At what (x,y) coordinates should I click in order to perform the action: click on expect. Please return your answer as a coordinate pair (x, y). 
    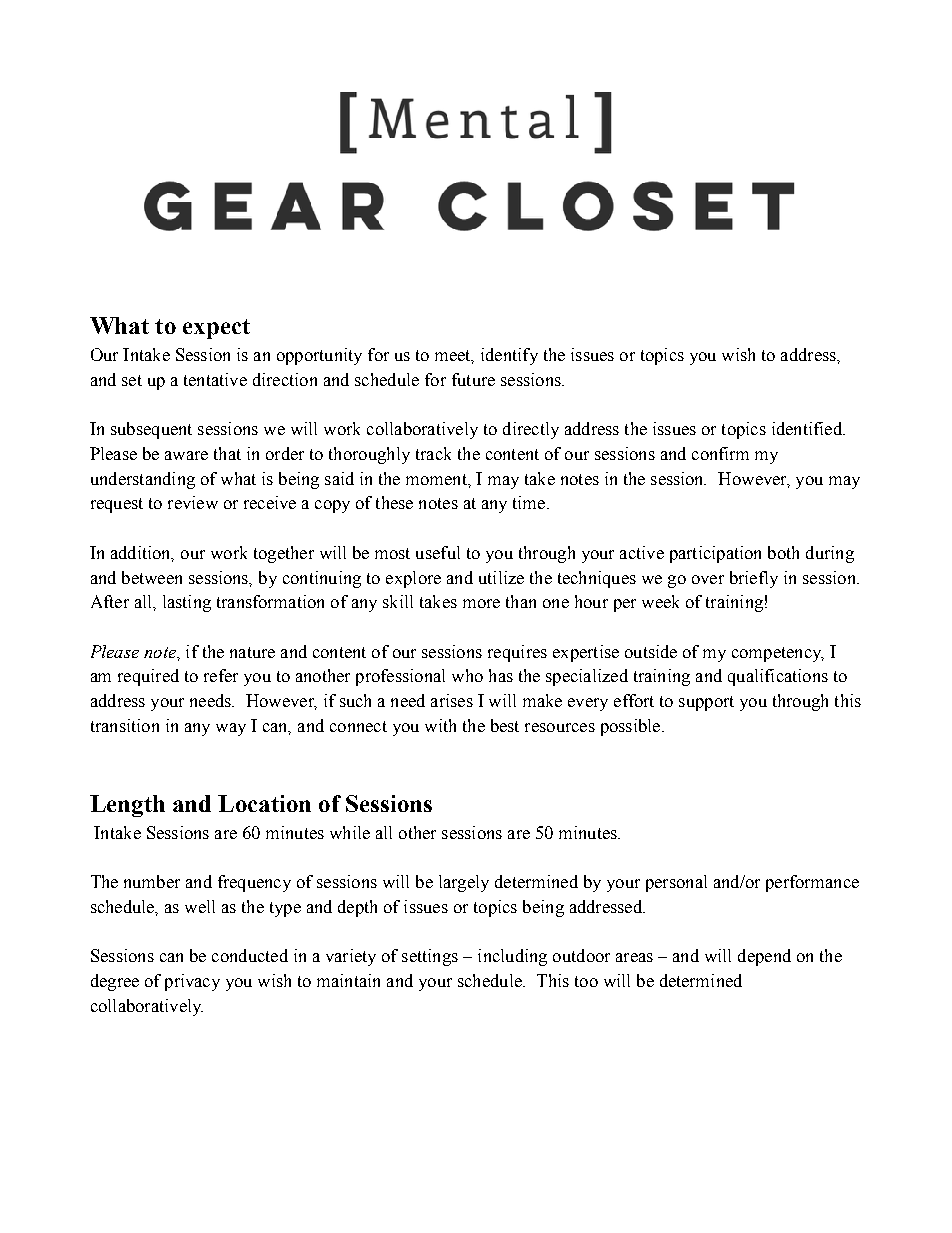
    Looking at the image, I should click on (216, 329).
